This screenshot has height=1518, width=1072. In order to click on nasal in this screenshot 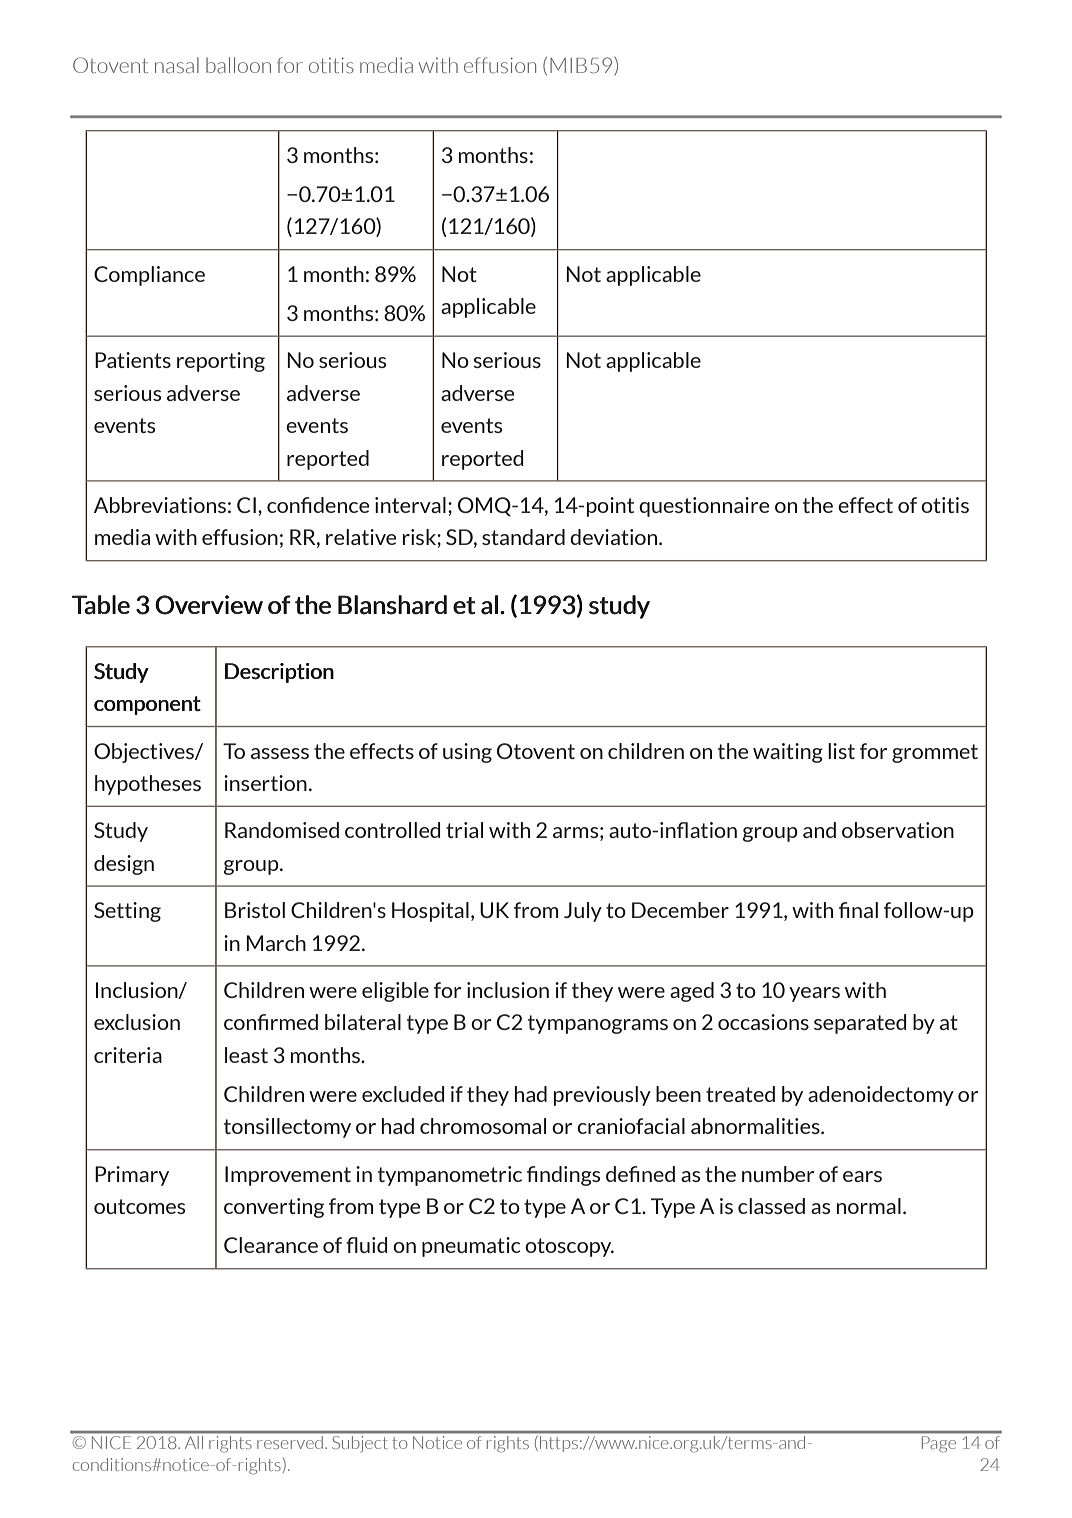, I will do `click(177, 65)`.
